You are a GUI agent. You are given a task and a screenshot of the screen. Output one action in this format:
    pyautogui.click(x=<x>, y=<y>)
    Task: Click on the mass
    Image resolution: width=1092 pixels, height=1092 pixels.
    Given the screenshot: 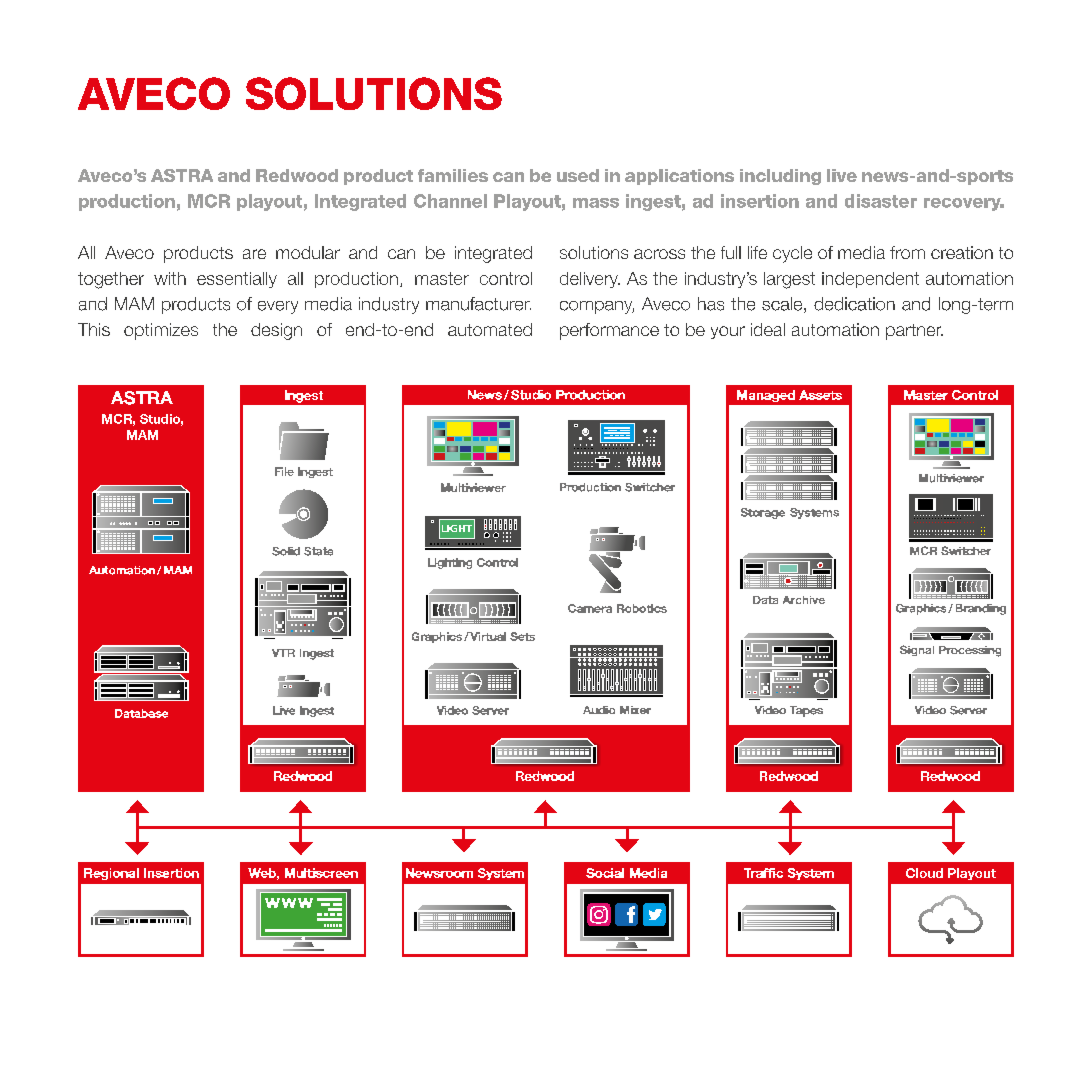 What is the action you would take?
    pyautogui.click(x=596, y=203)
